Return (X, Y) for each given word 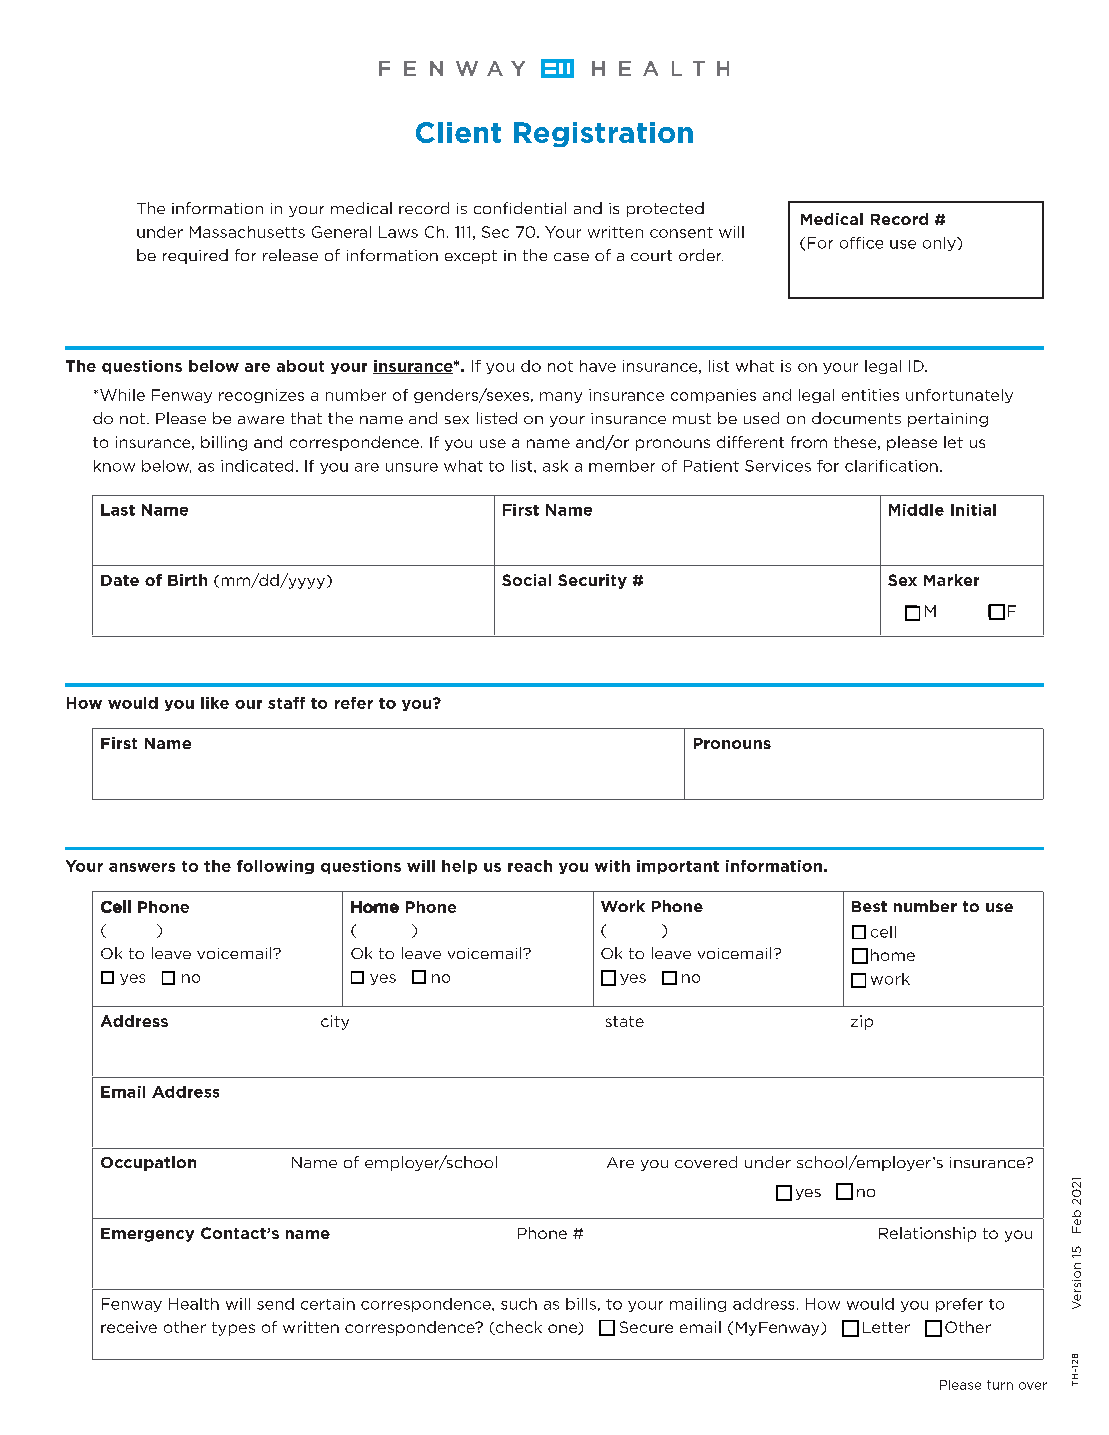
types (233, 1329)
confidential (520, 208)
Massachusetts (247, 232)
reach (530, 866)
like (215, 703)
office (861, 243)
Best (869, 906)
